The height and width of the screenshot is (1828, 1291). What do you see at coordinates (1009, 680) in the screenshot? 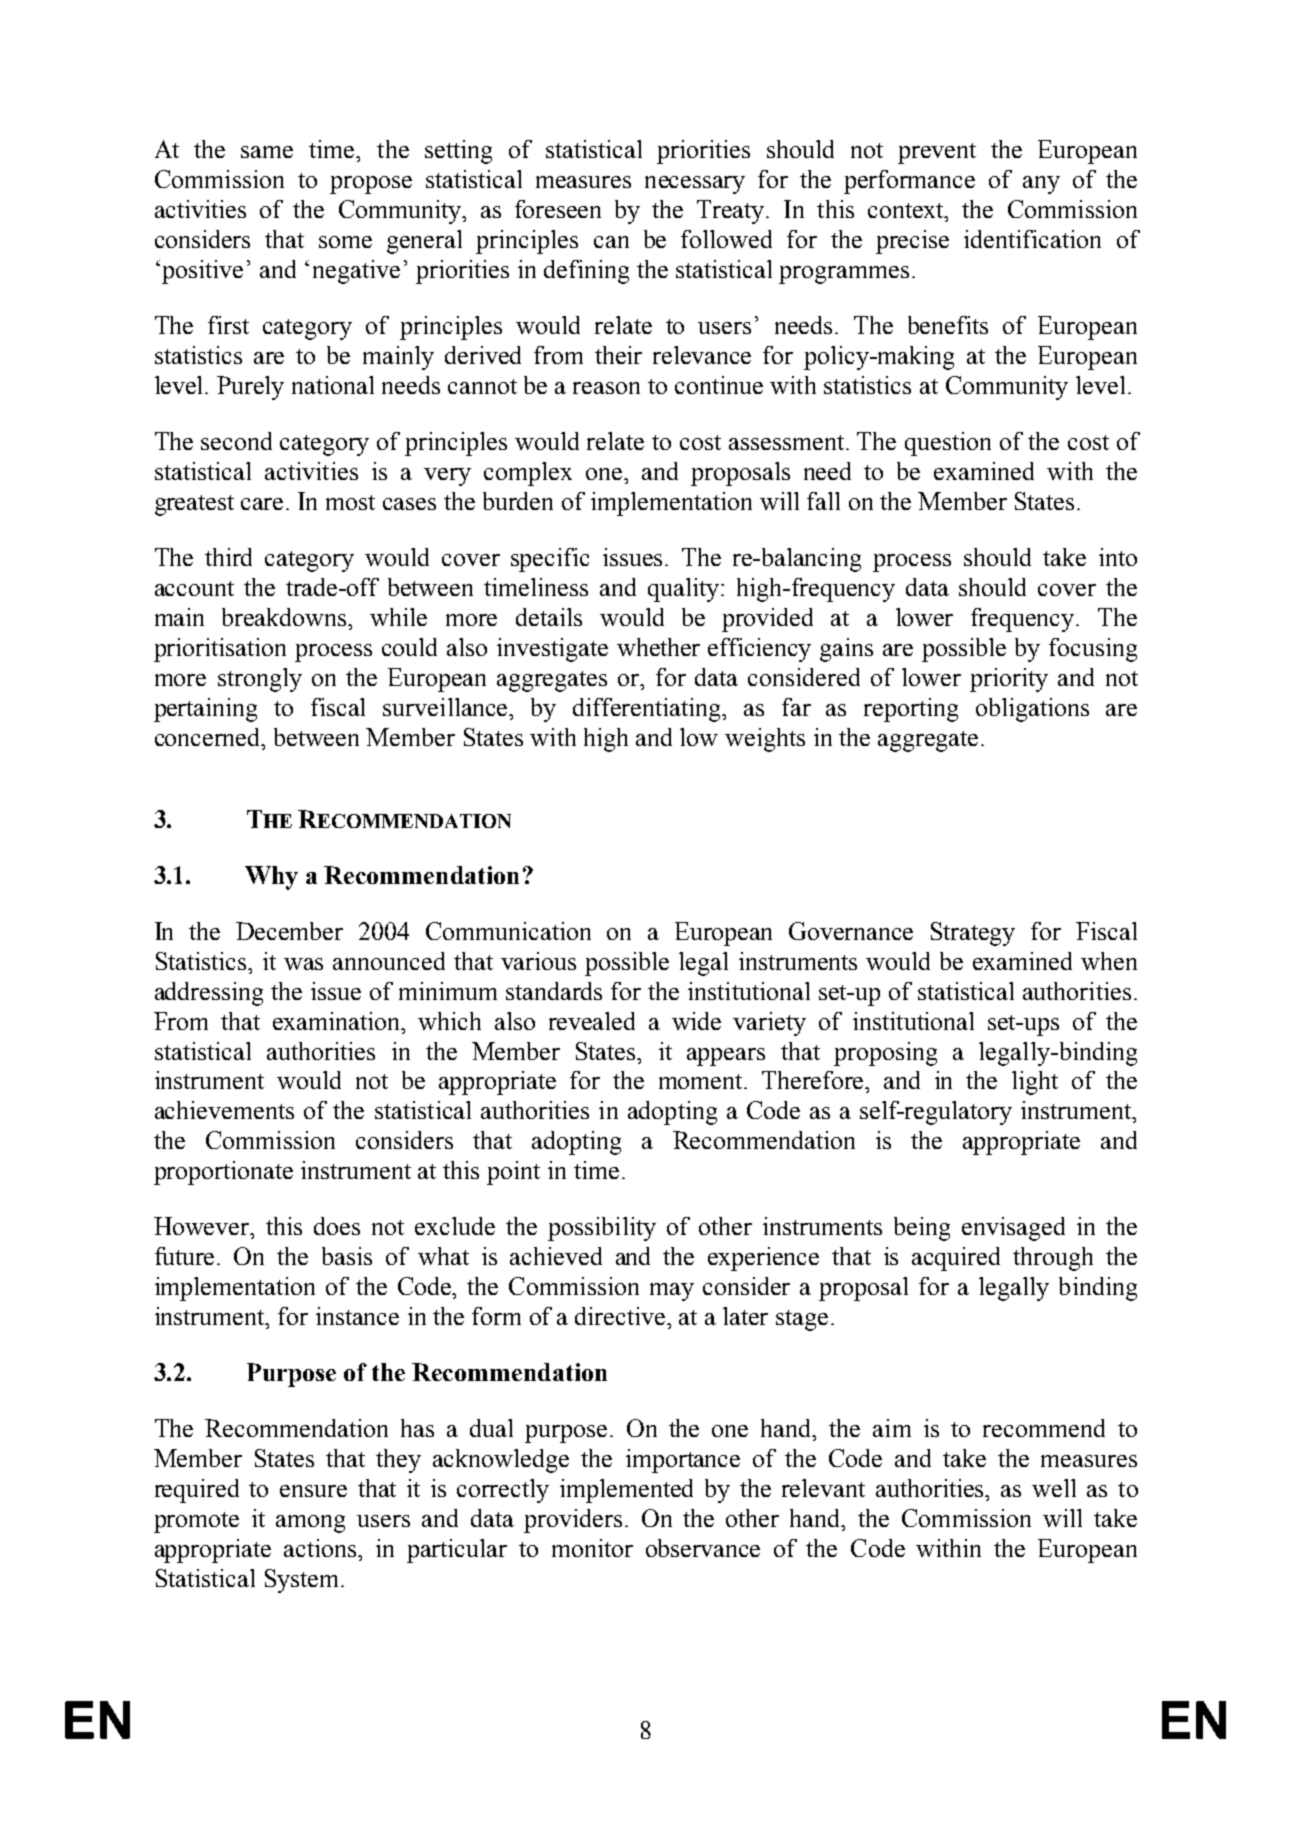
I see `priority` at bounding box center [1009, 680].
